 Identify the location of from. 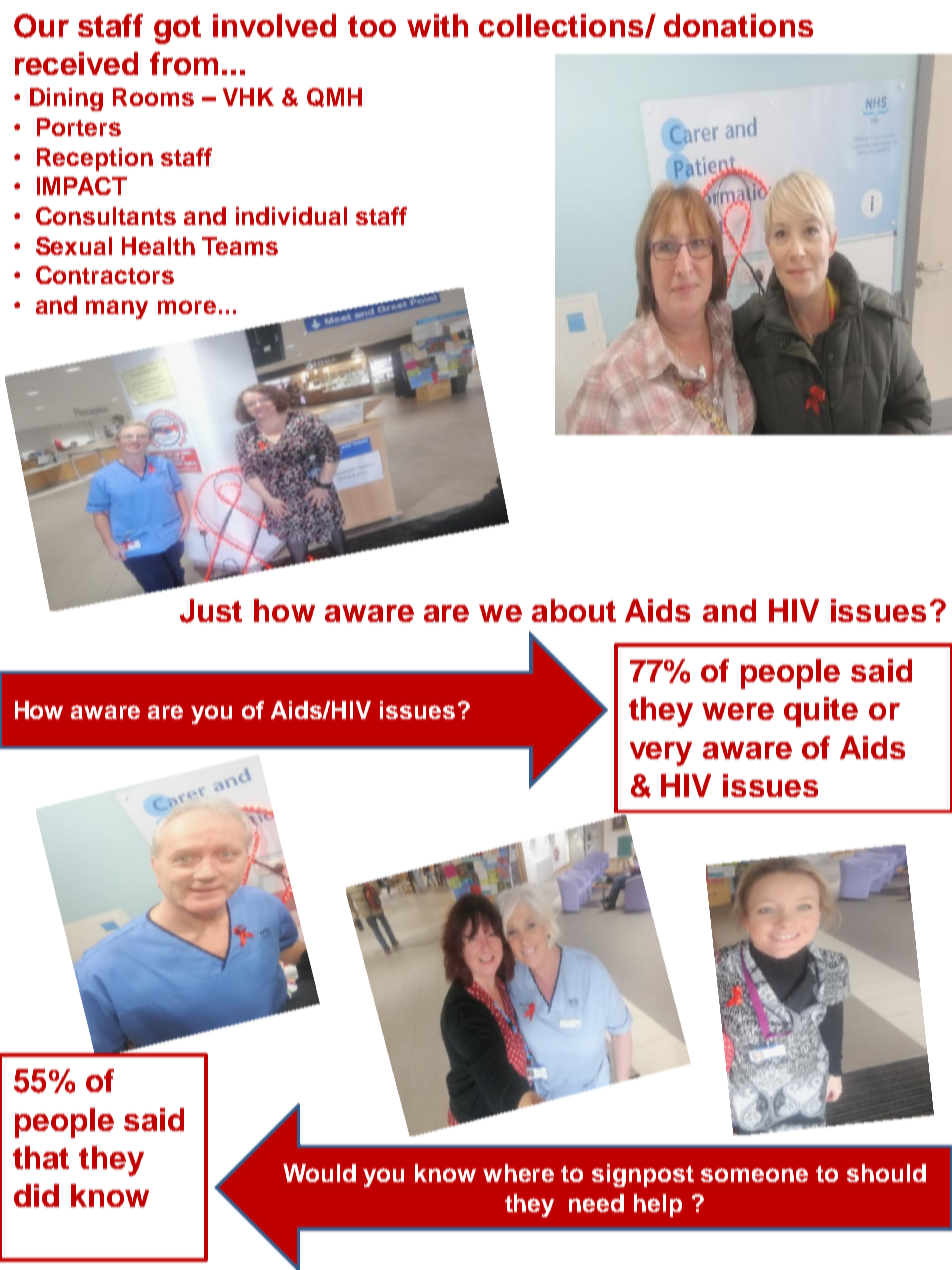
(184, 63).
